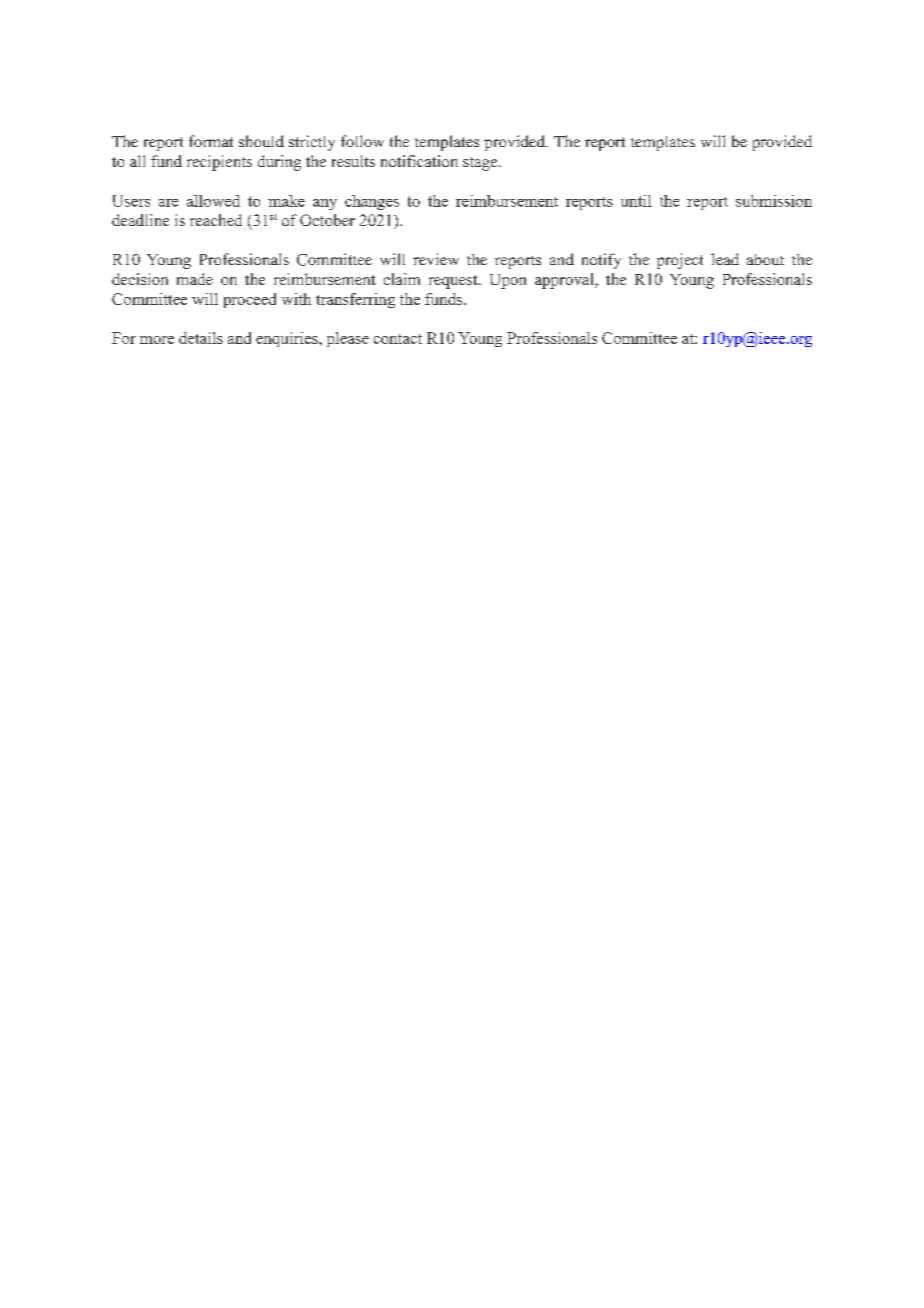 The image size is (924, 1308). I want to click on format, so click(211, 141).
